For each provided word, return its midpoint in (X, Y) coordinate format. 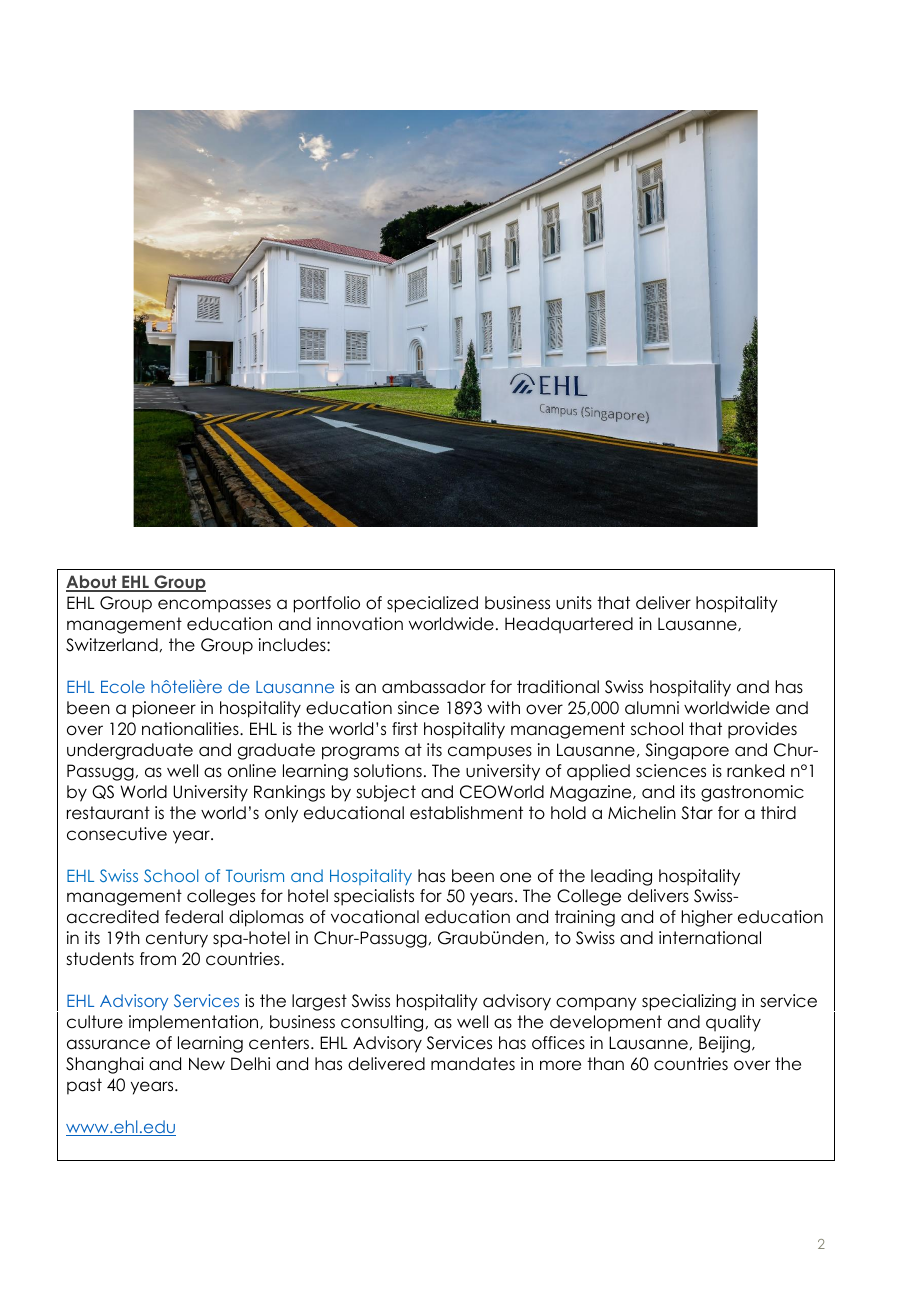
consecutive (117, 834)
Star (697, 813)
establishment (466, 813)
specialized (432, 604)
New (207, 1064)
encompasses (214, 606)
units (574, 603)
